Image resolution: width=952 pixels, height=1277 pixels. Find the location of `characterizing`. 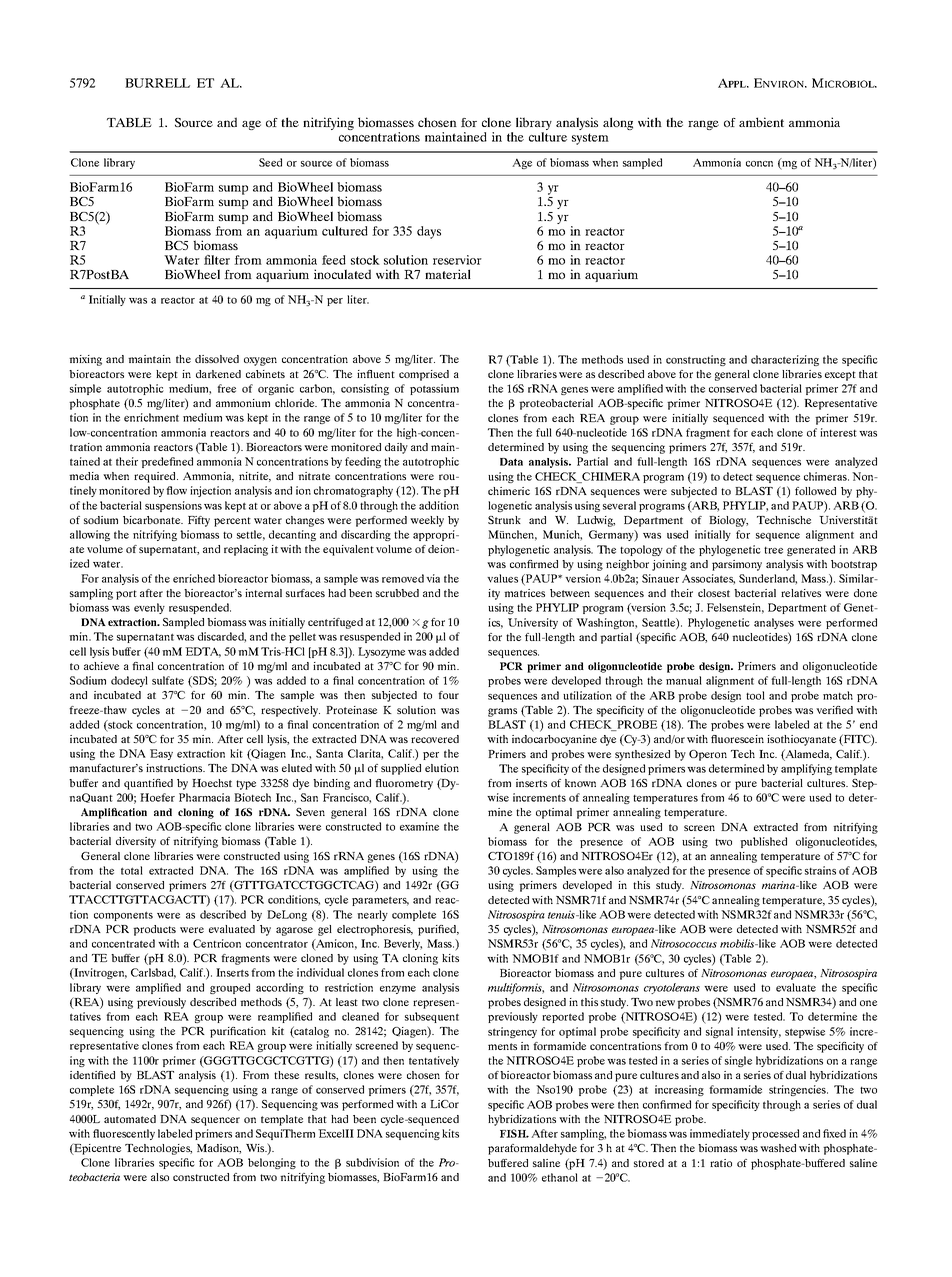

characterizing is located at coordinates (785, 360).
